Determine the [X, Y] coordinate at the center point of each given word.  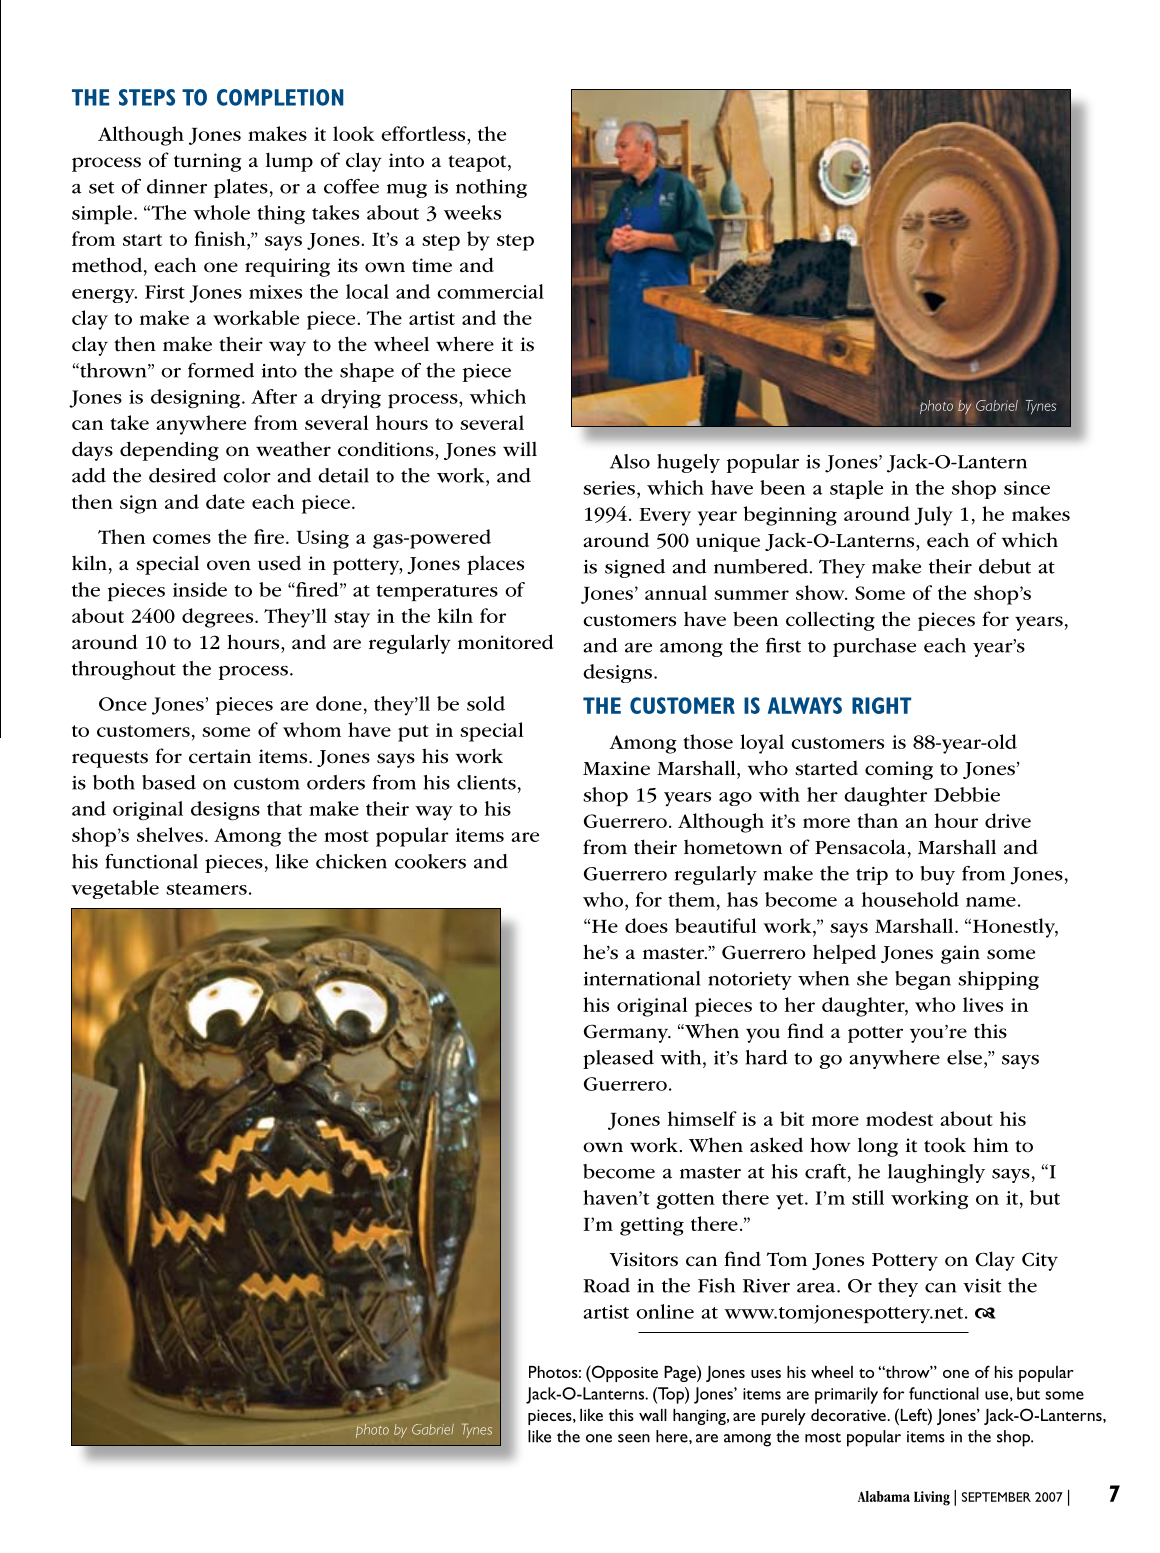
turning [207, 162]
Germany [627, 1033]
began [923, 980]
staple [856, 489]
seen [634, 1438]
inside [200, 589]
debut [1005, 566]
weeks [472, 212]
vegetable [115, 889]
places [495, 565]
